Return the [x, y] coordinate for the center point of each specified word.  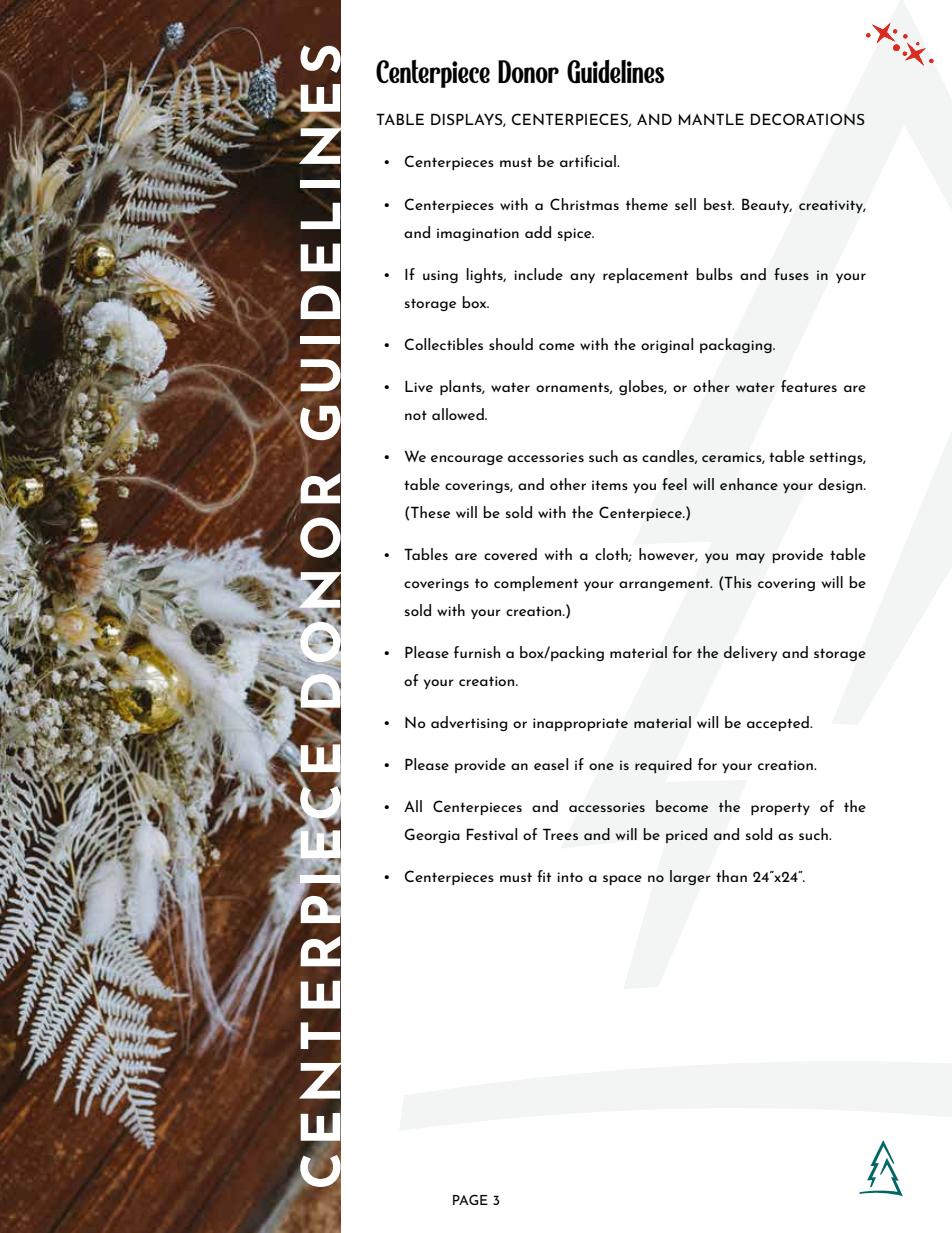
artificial [589, 161]
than [731, 876]
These [430, 512]
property [780, 808]
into [570, 877]
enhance [749, 484]
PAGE [470, 1200]
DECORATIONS [808, 119]
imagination [478, 234]
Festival [492, 834]
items [610, 485]
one [601, 766]
